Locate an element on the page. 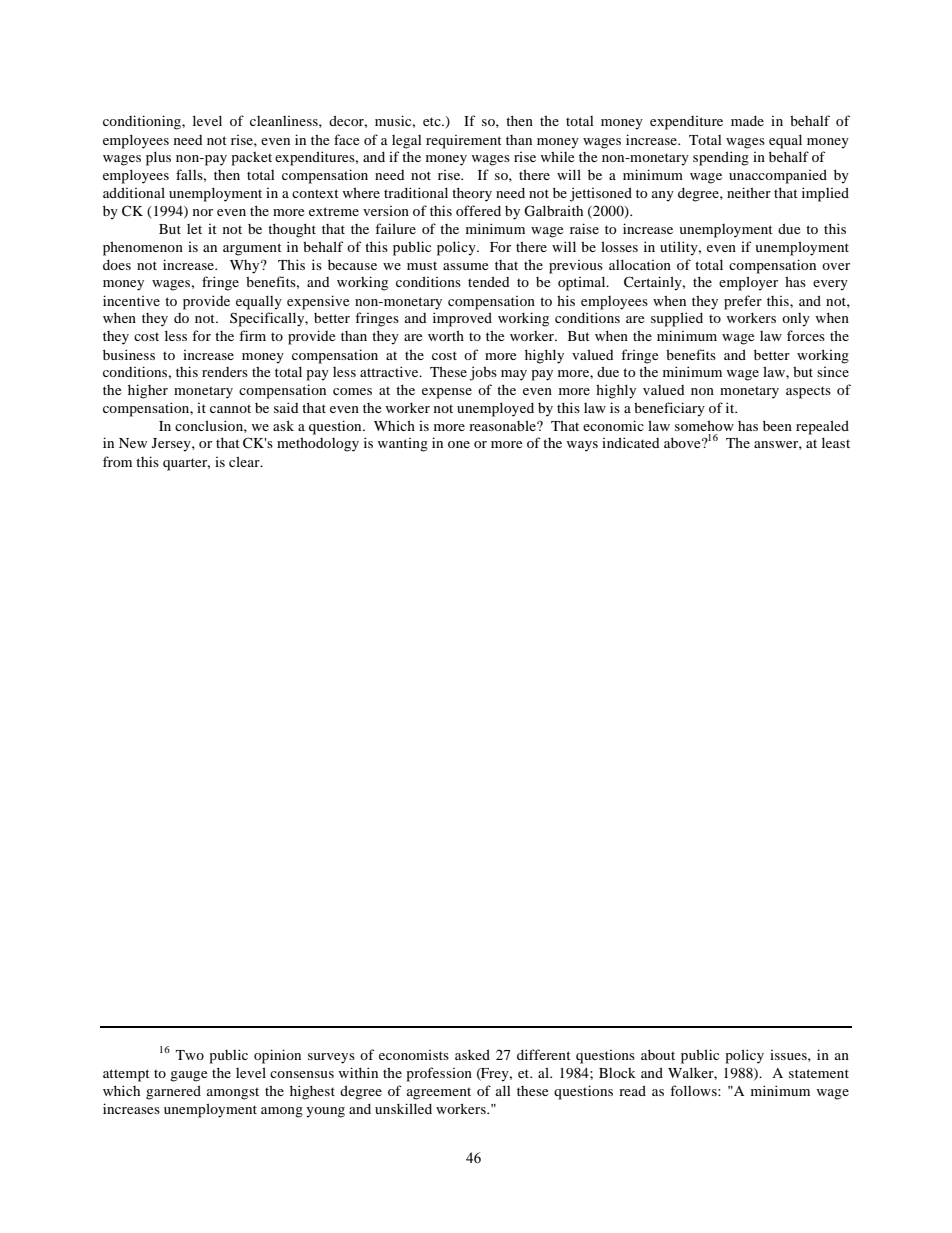 The image size is (952, 1233). requirement is located at coordinates (464, 142).
